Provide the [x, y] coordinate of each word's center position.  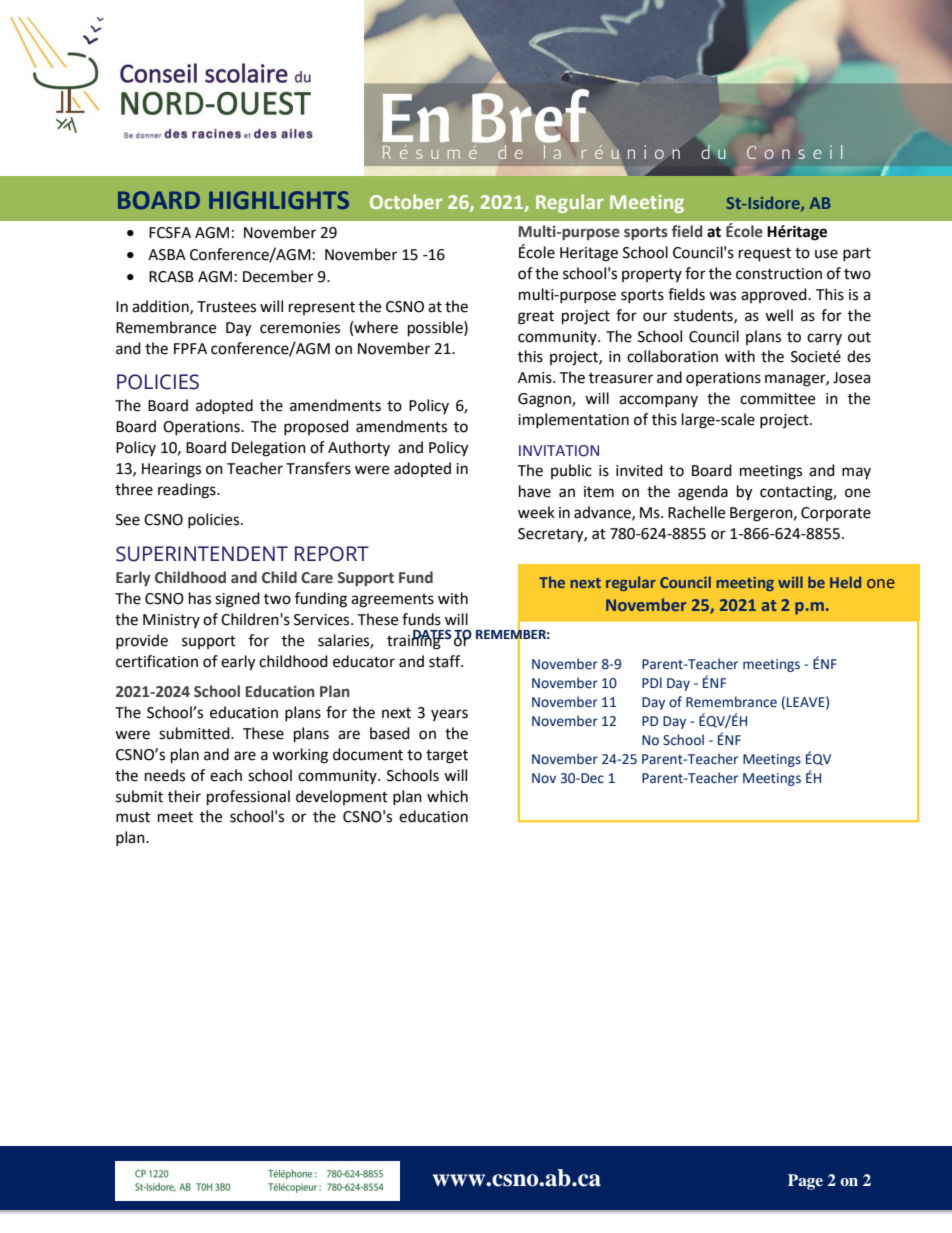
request [765, 255]
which [447, 796]
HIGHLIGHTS [279, 200]
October [406, 201]
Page [805, 1182]
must [133, 817]
